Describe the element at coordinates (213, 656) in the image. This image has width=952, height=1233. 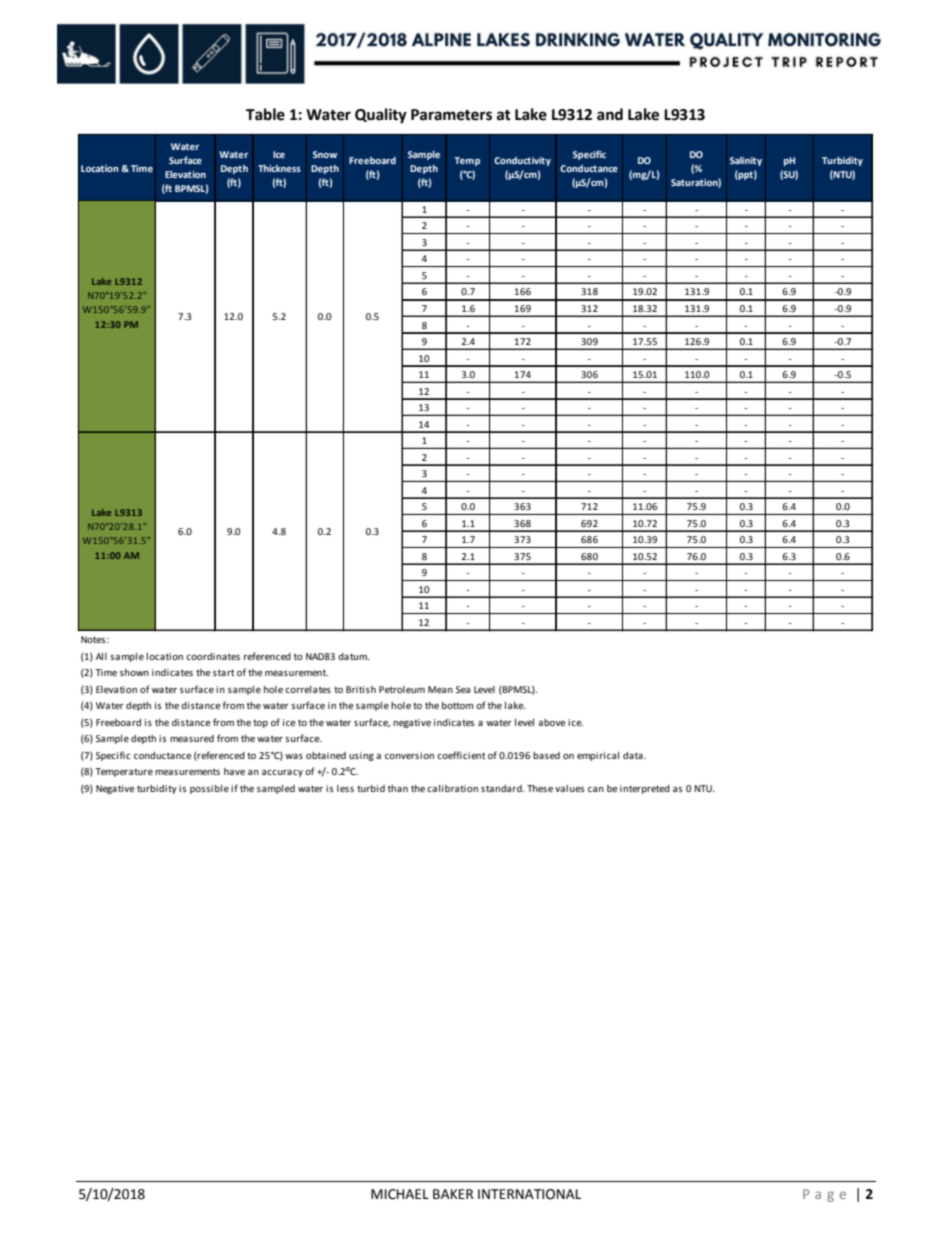
I see `coordinates` at that location.
